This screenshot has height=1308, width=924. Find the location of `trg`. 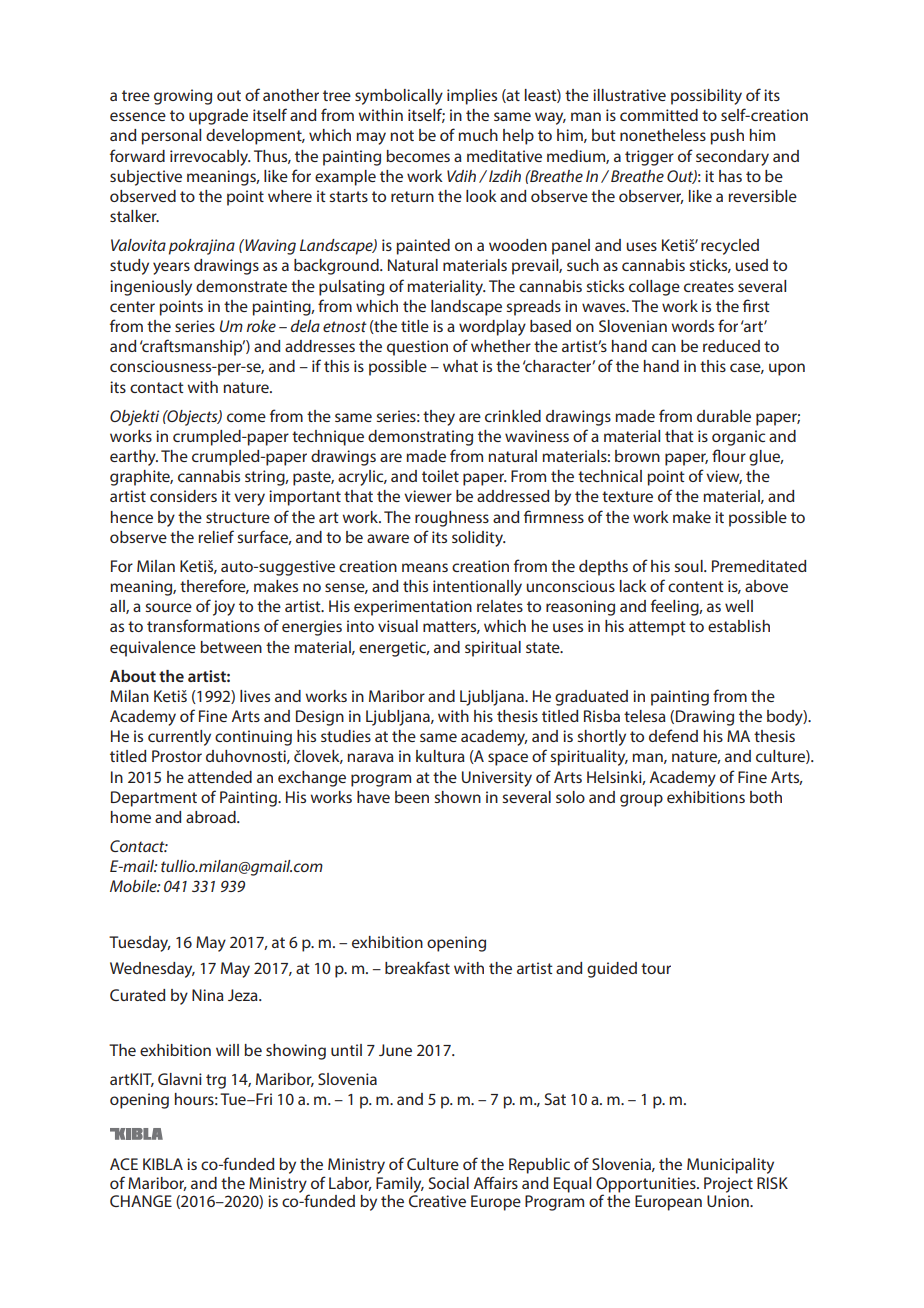

trg is located at coordinates (216, 1081).
